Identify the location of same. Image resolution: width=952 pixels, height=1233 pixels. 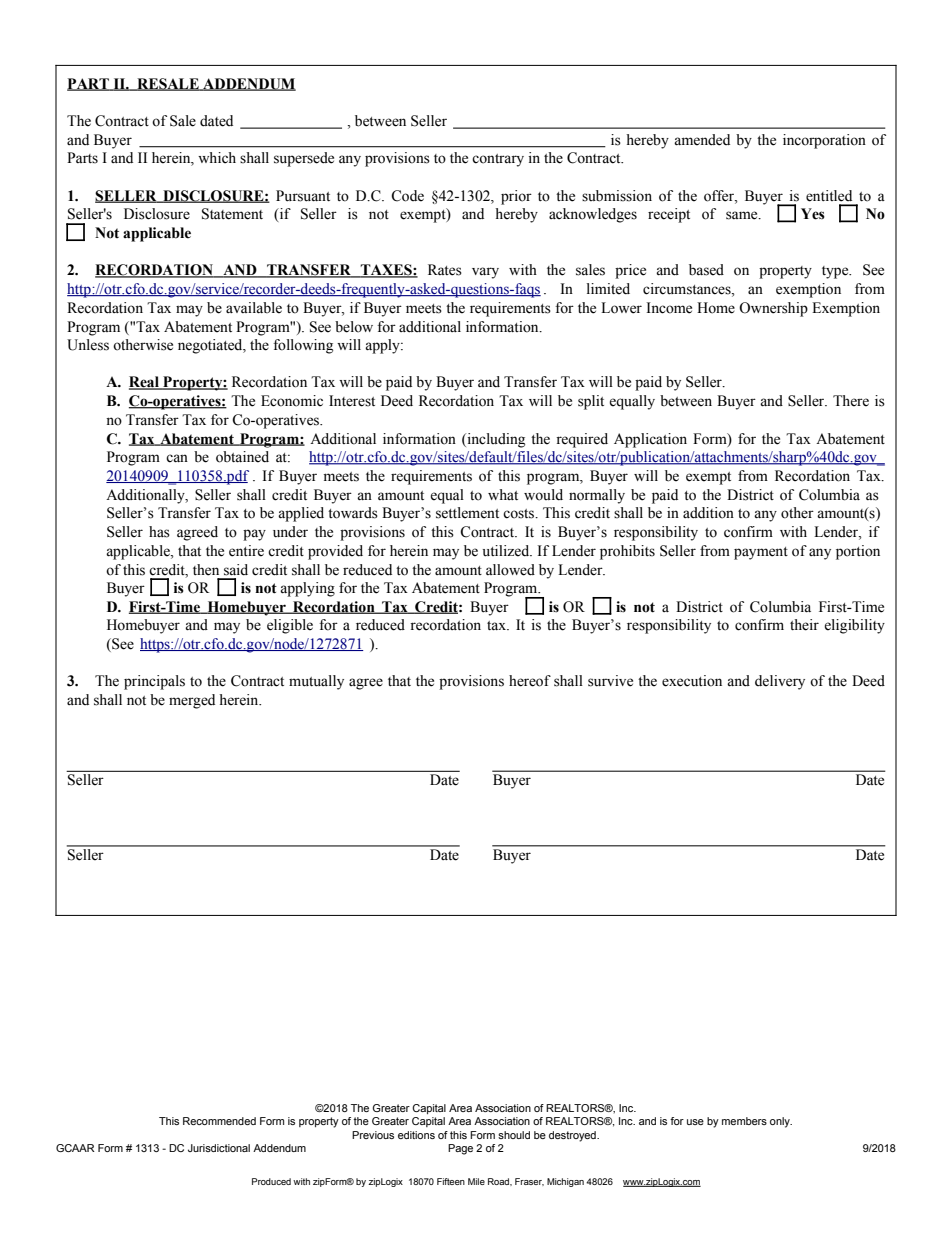
(743, 215).
